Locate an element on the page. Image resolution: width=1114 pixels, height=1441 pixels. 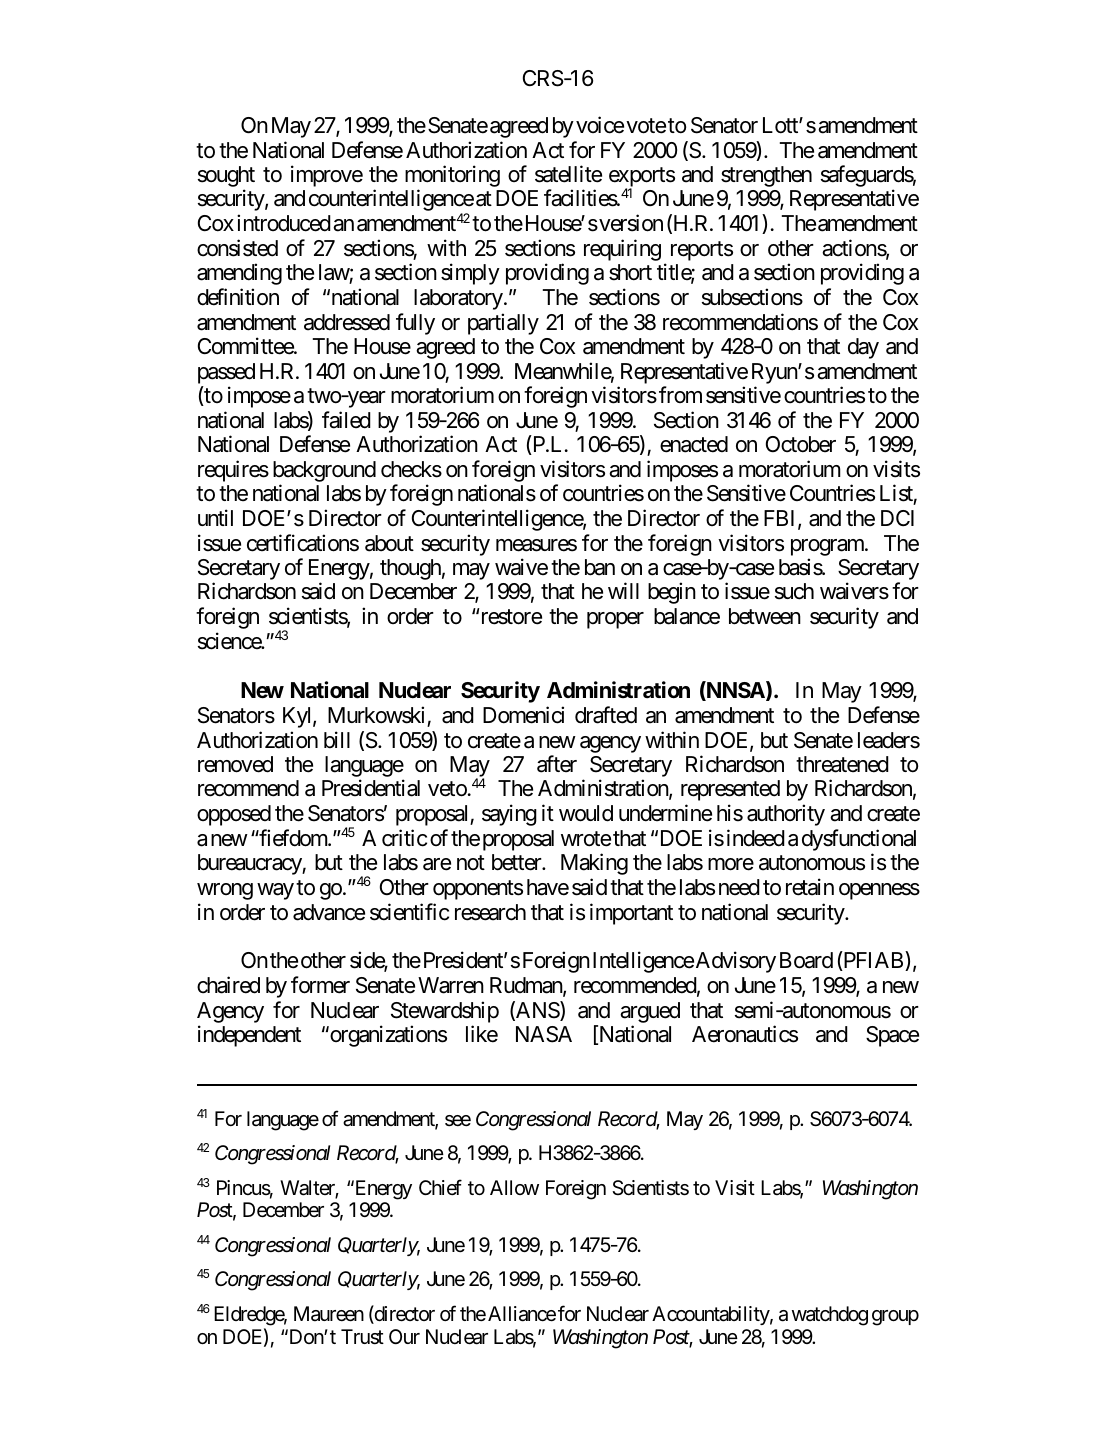
Allow is located at coordinates (514, 1187).
